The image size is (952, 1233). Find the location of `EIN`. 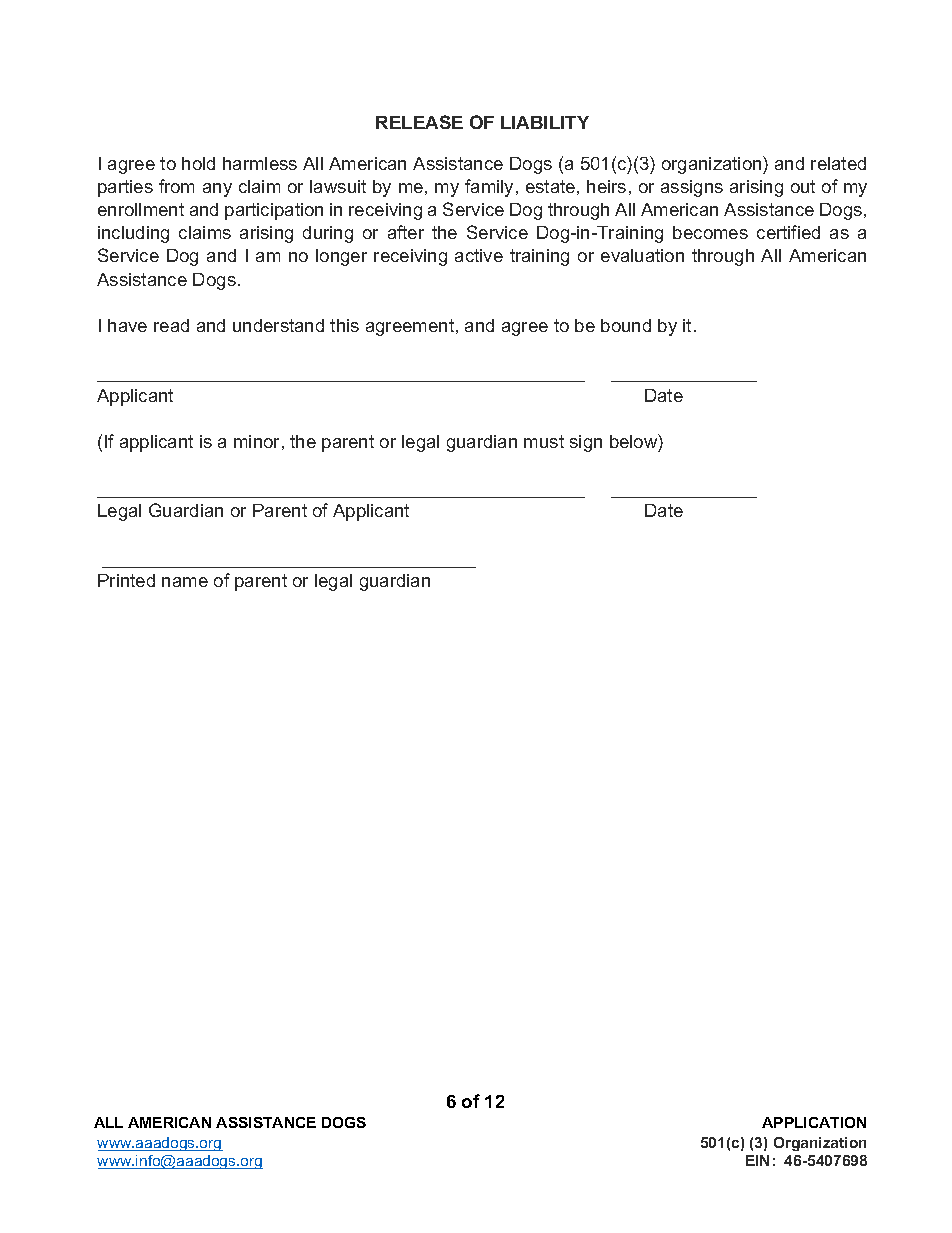

EIN is located at coordinates (757, 1160).
